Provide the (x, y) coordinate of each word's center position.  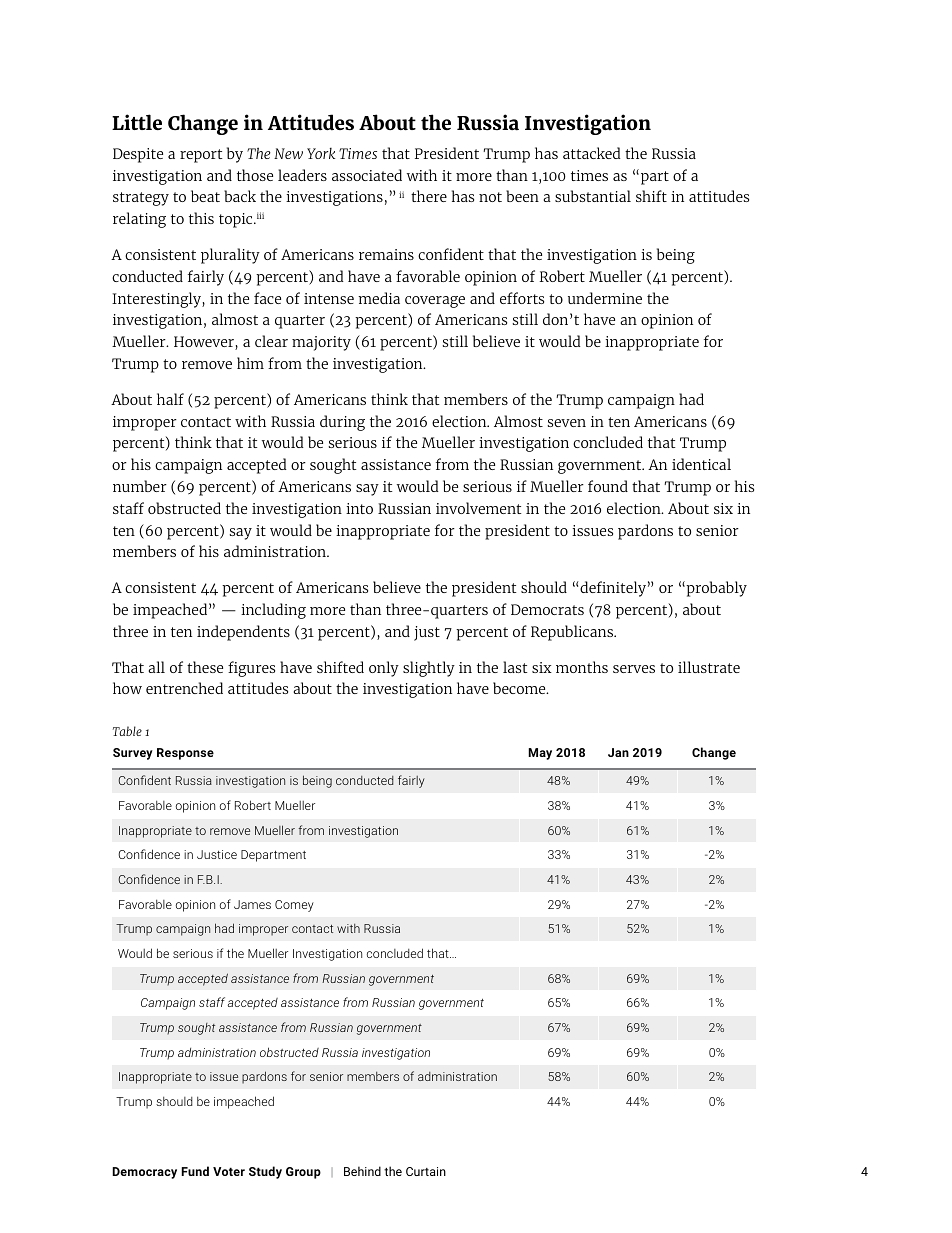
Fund (195, 1171)
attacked (592, 153)
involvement (478, 508)
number (140, 486)
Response (185, 754)
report (201, 156)
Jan (618, 752)
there (429, 196)
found (608, 486)
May (540, 754)
